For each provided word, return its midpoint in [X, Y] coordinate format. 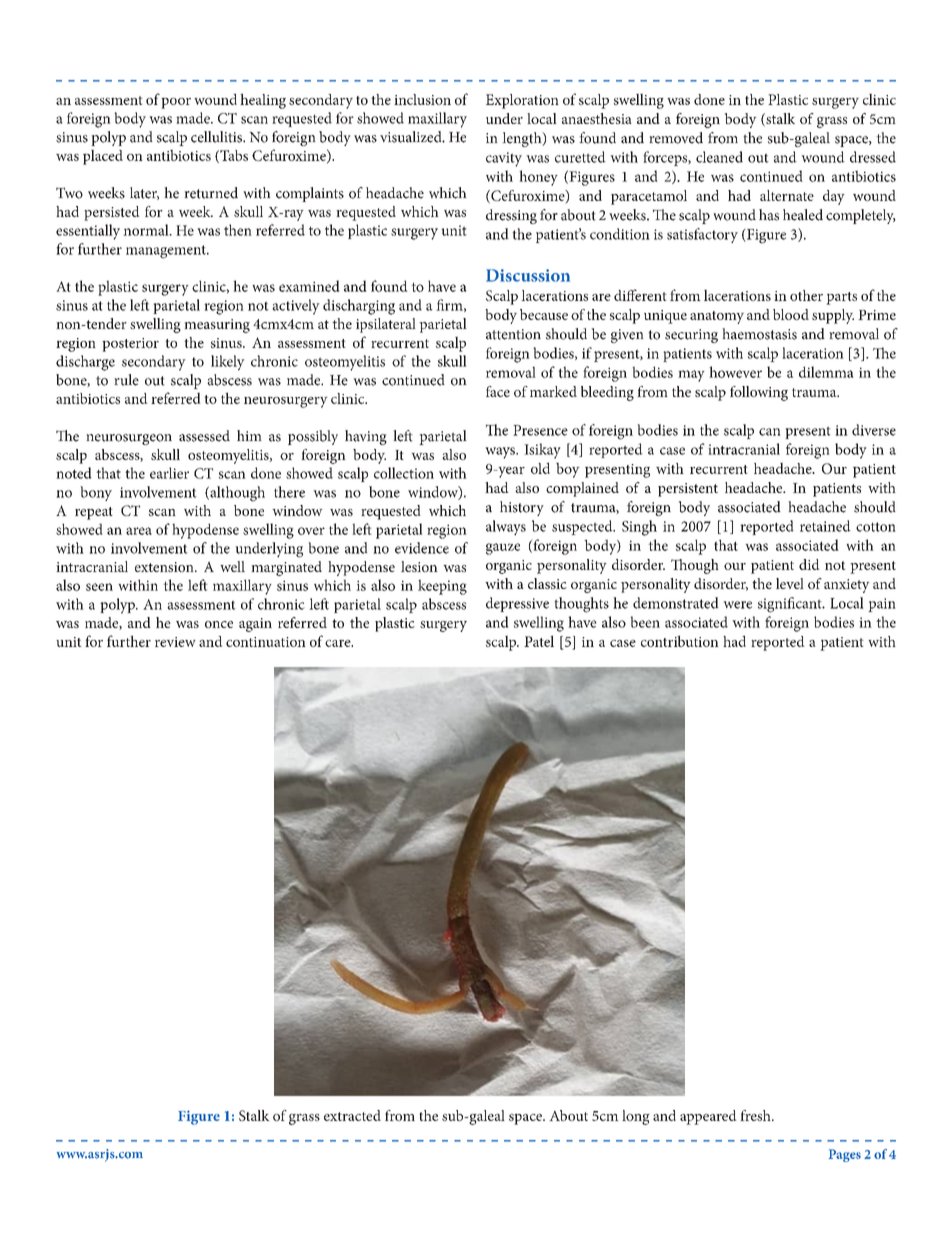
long [636, 1117]
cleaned [719, 157]
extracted [352, 1115]
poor [176, 103]
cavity [504, 159]
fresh [756, 1115]
